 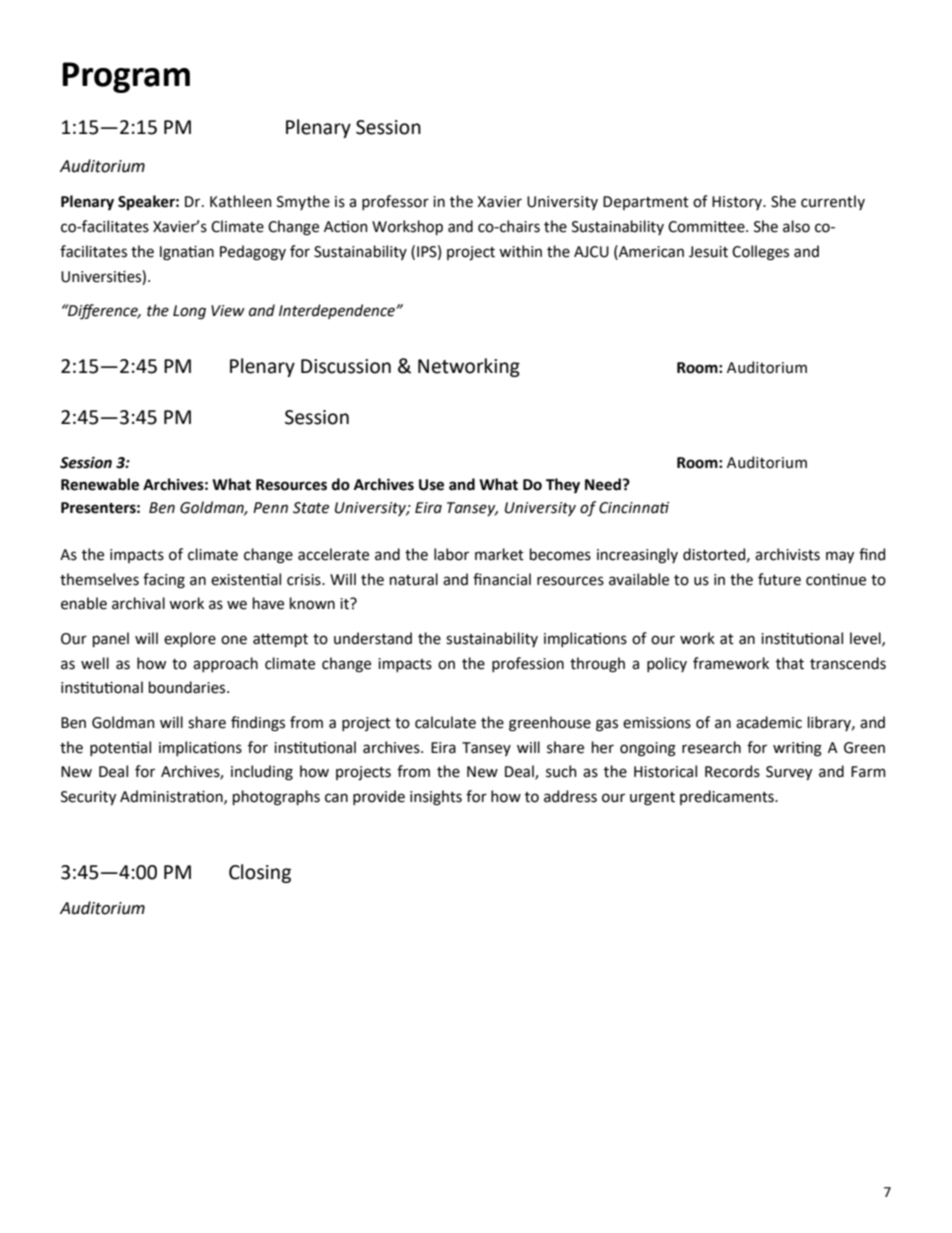 I want to click on Program, so click(x=126, y=77).
